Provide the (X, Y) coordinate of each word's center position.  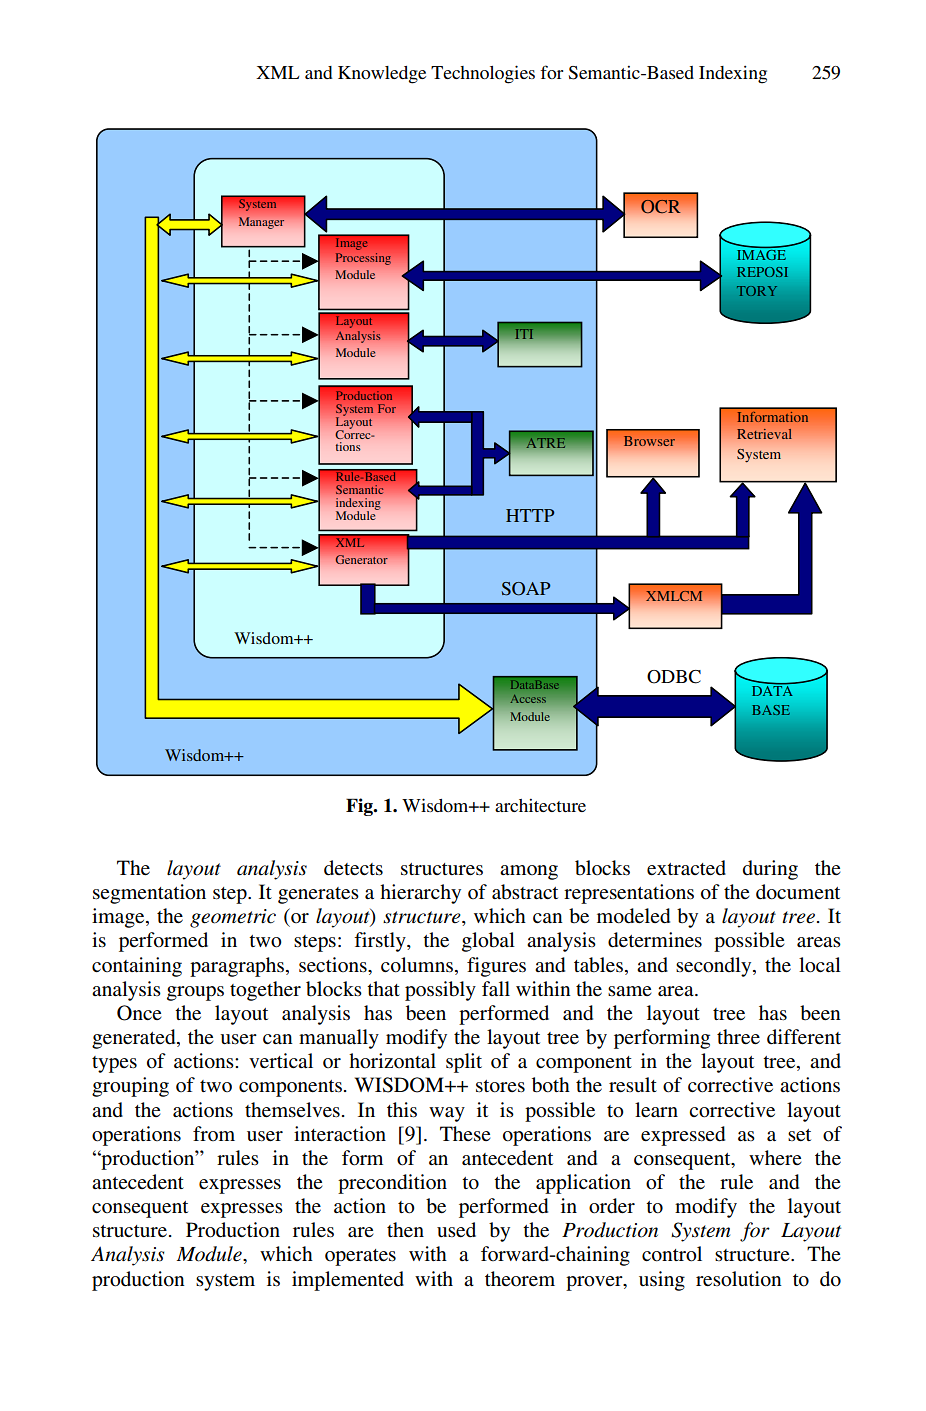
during (770, 870)
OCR (660, 206)
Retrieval (764, 434)
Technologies (483, 74)
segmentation (149, 894)
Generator (362, 559)
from (214, 1133)
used (456, 1230)
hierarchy (420, 894)
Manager (261, 223)
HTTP (530, 515)
